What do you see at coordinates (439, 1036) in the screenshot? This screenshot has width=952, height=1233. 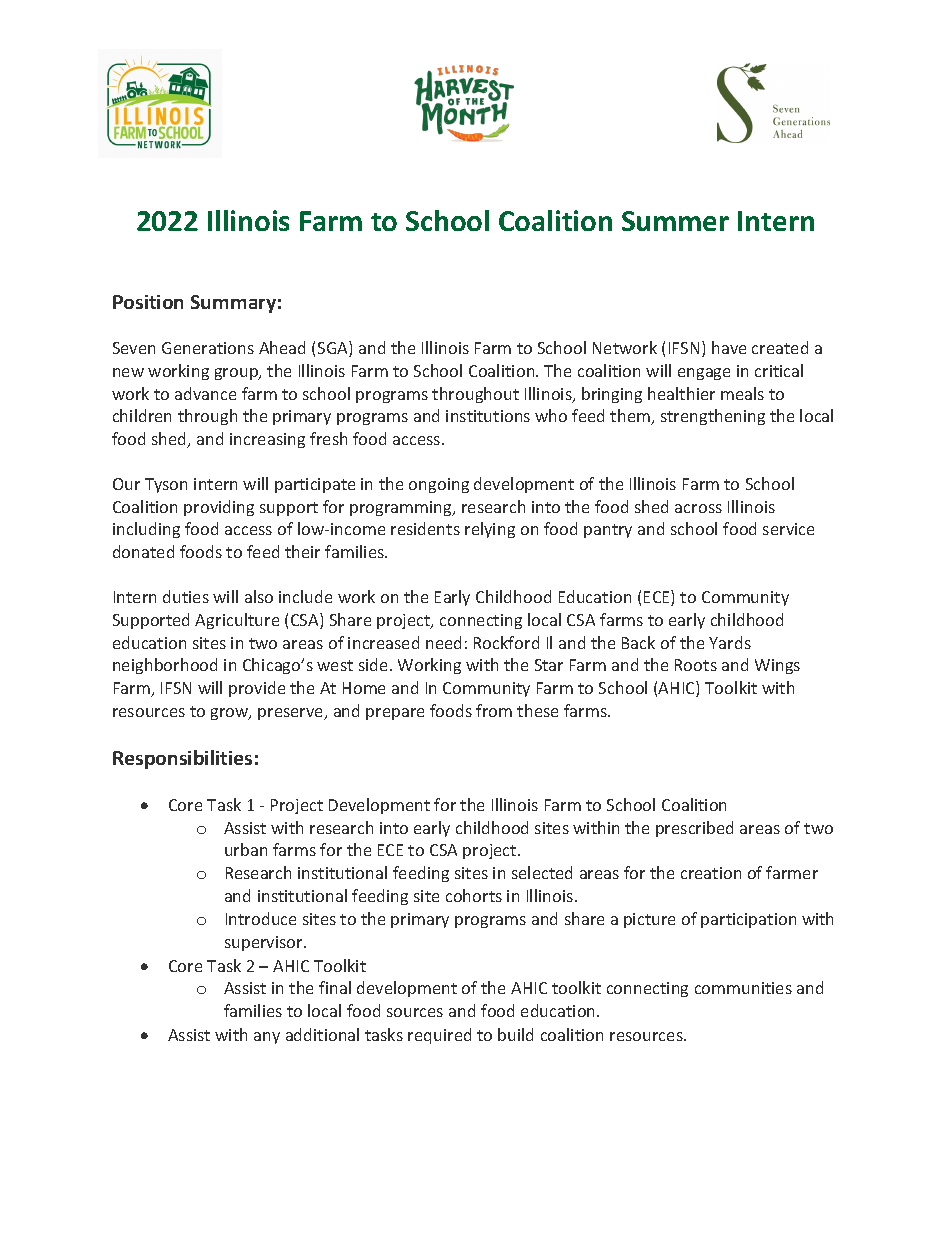 I see `required` at bounding box center [439, 1036].
